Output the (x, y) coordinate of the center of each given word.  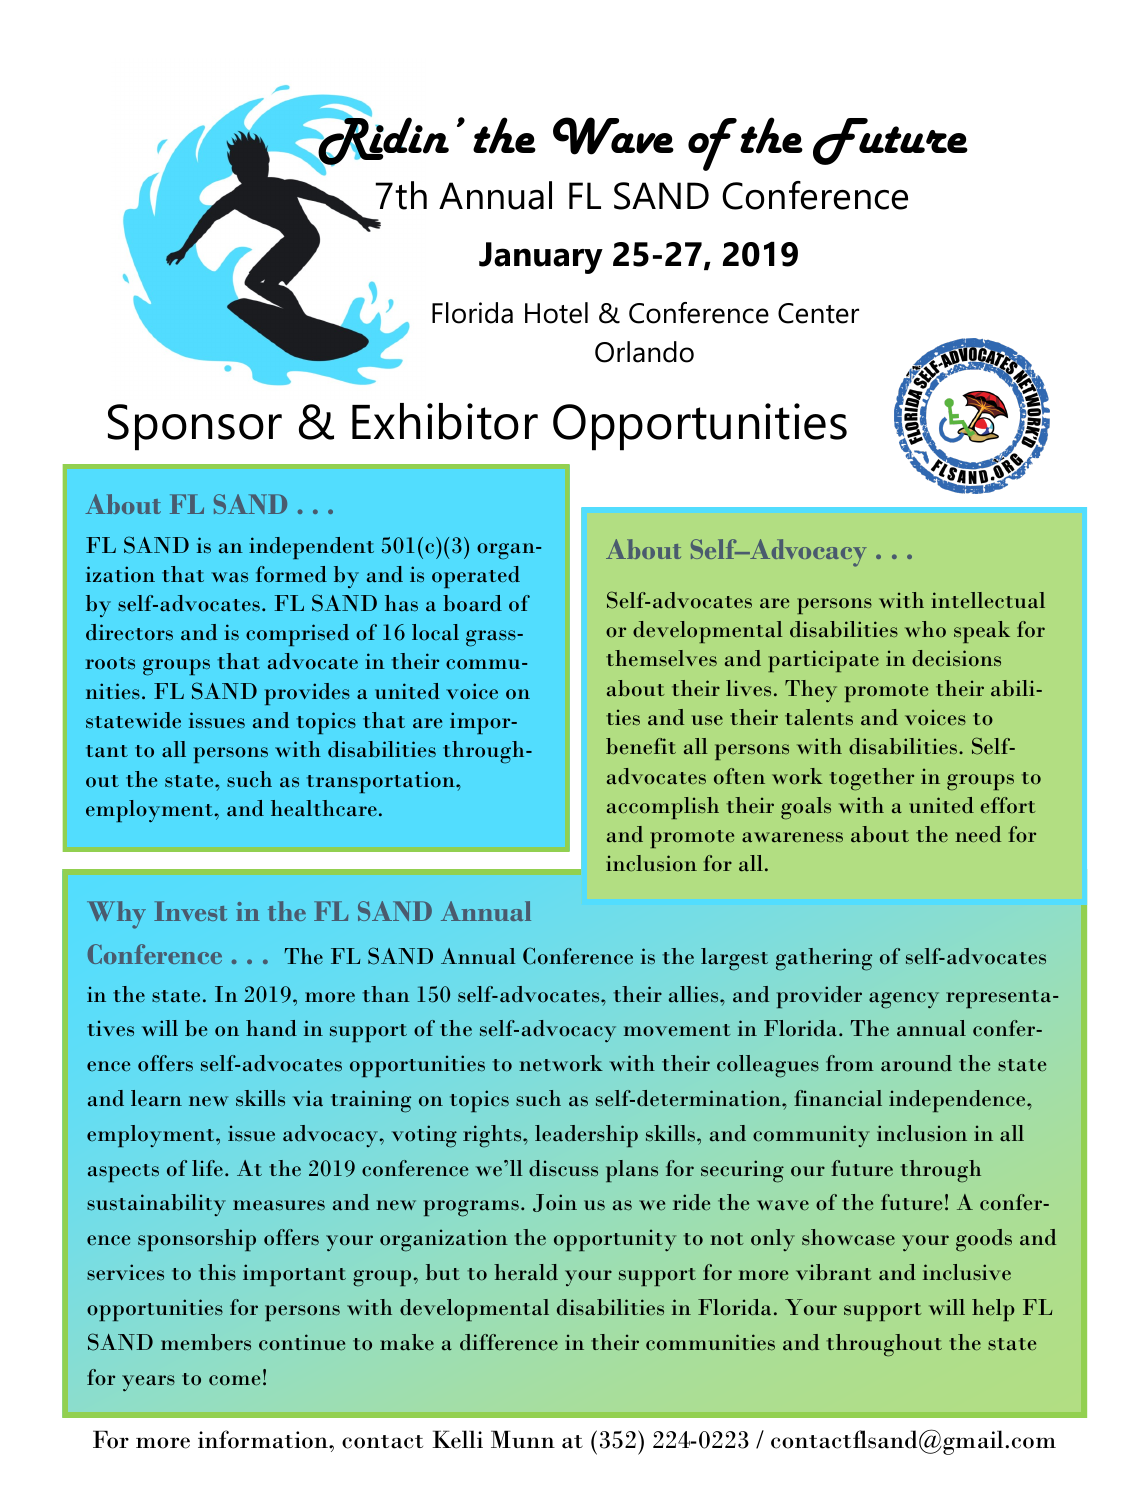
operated (476, 577)
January (541, 258)
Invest (190, 911)
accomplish (663, 808)
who (925, 629)
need (978, 834)
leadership (586, 1136)
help (993, 1310)
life (207, 1168)
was (229, 577)
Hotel (556, 313)
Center (818, 313)
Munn (523, 1439)
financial (838, 1098)
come (234, 1380)
